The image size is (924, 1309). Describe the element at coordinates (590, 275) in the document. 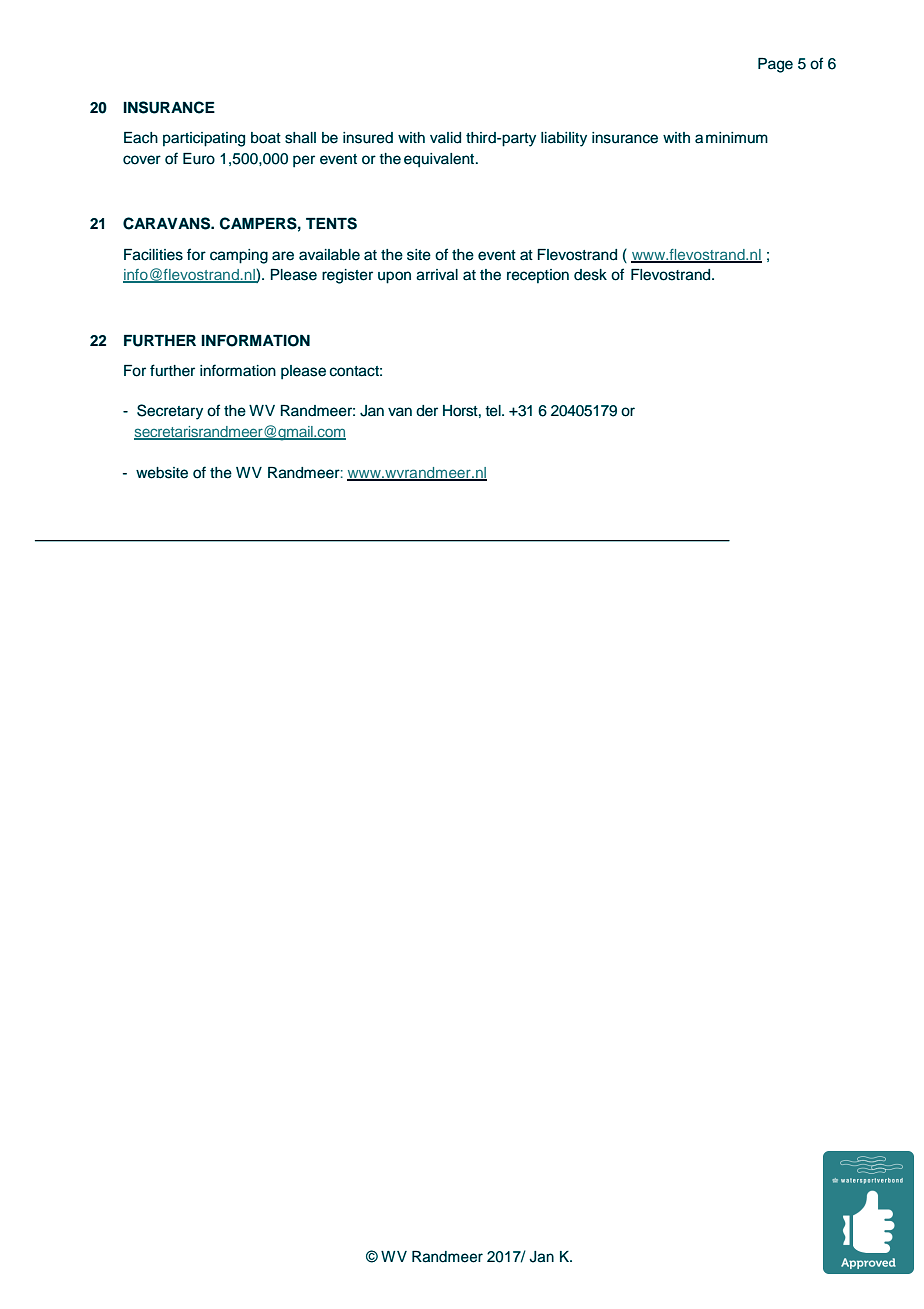

I see `desk` at that location.
